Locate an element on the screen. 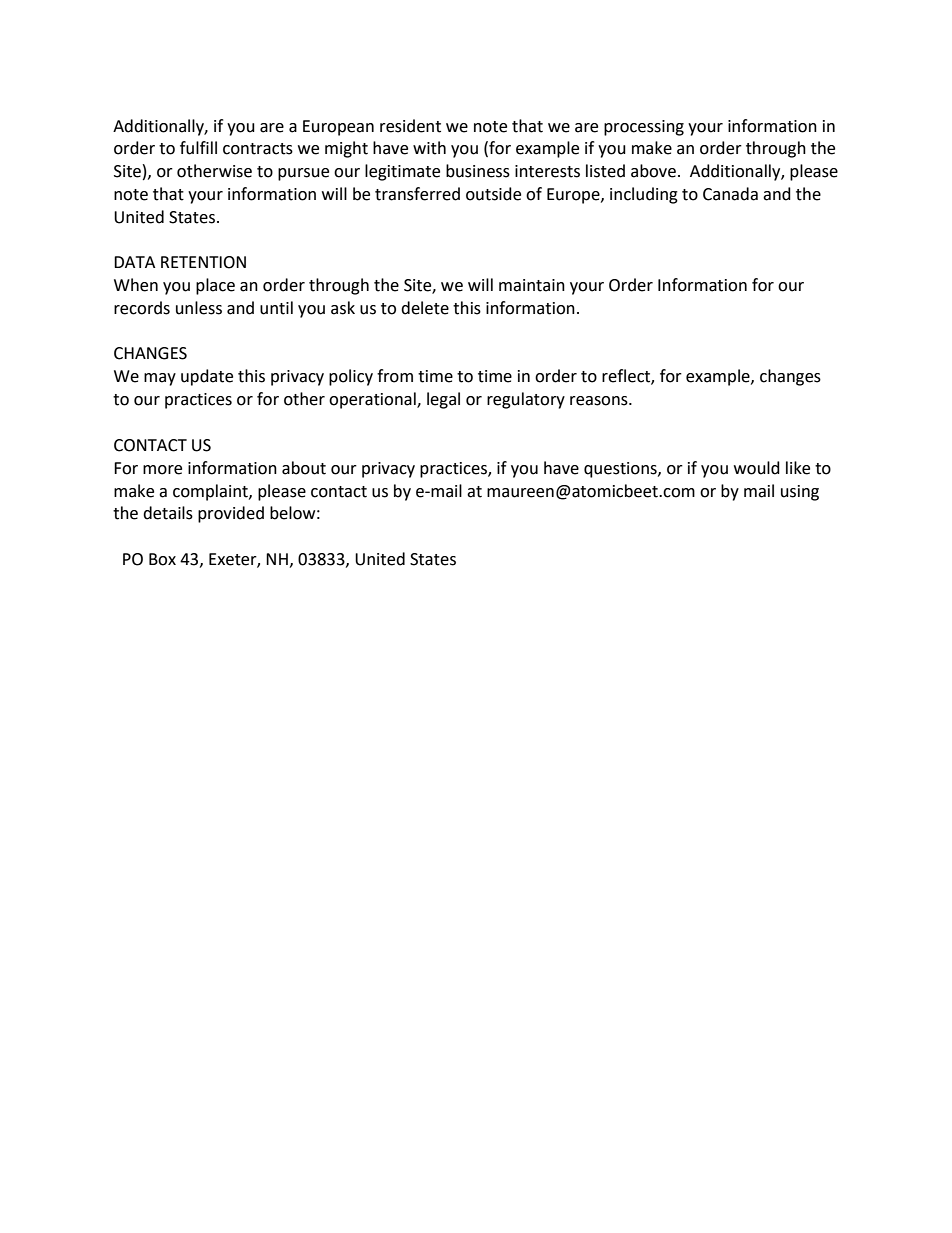  fulfill is located at coordinates (198, 148).
